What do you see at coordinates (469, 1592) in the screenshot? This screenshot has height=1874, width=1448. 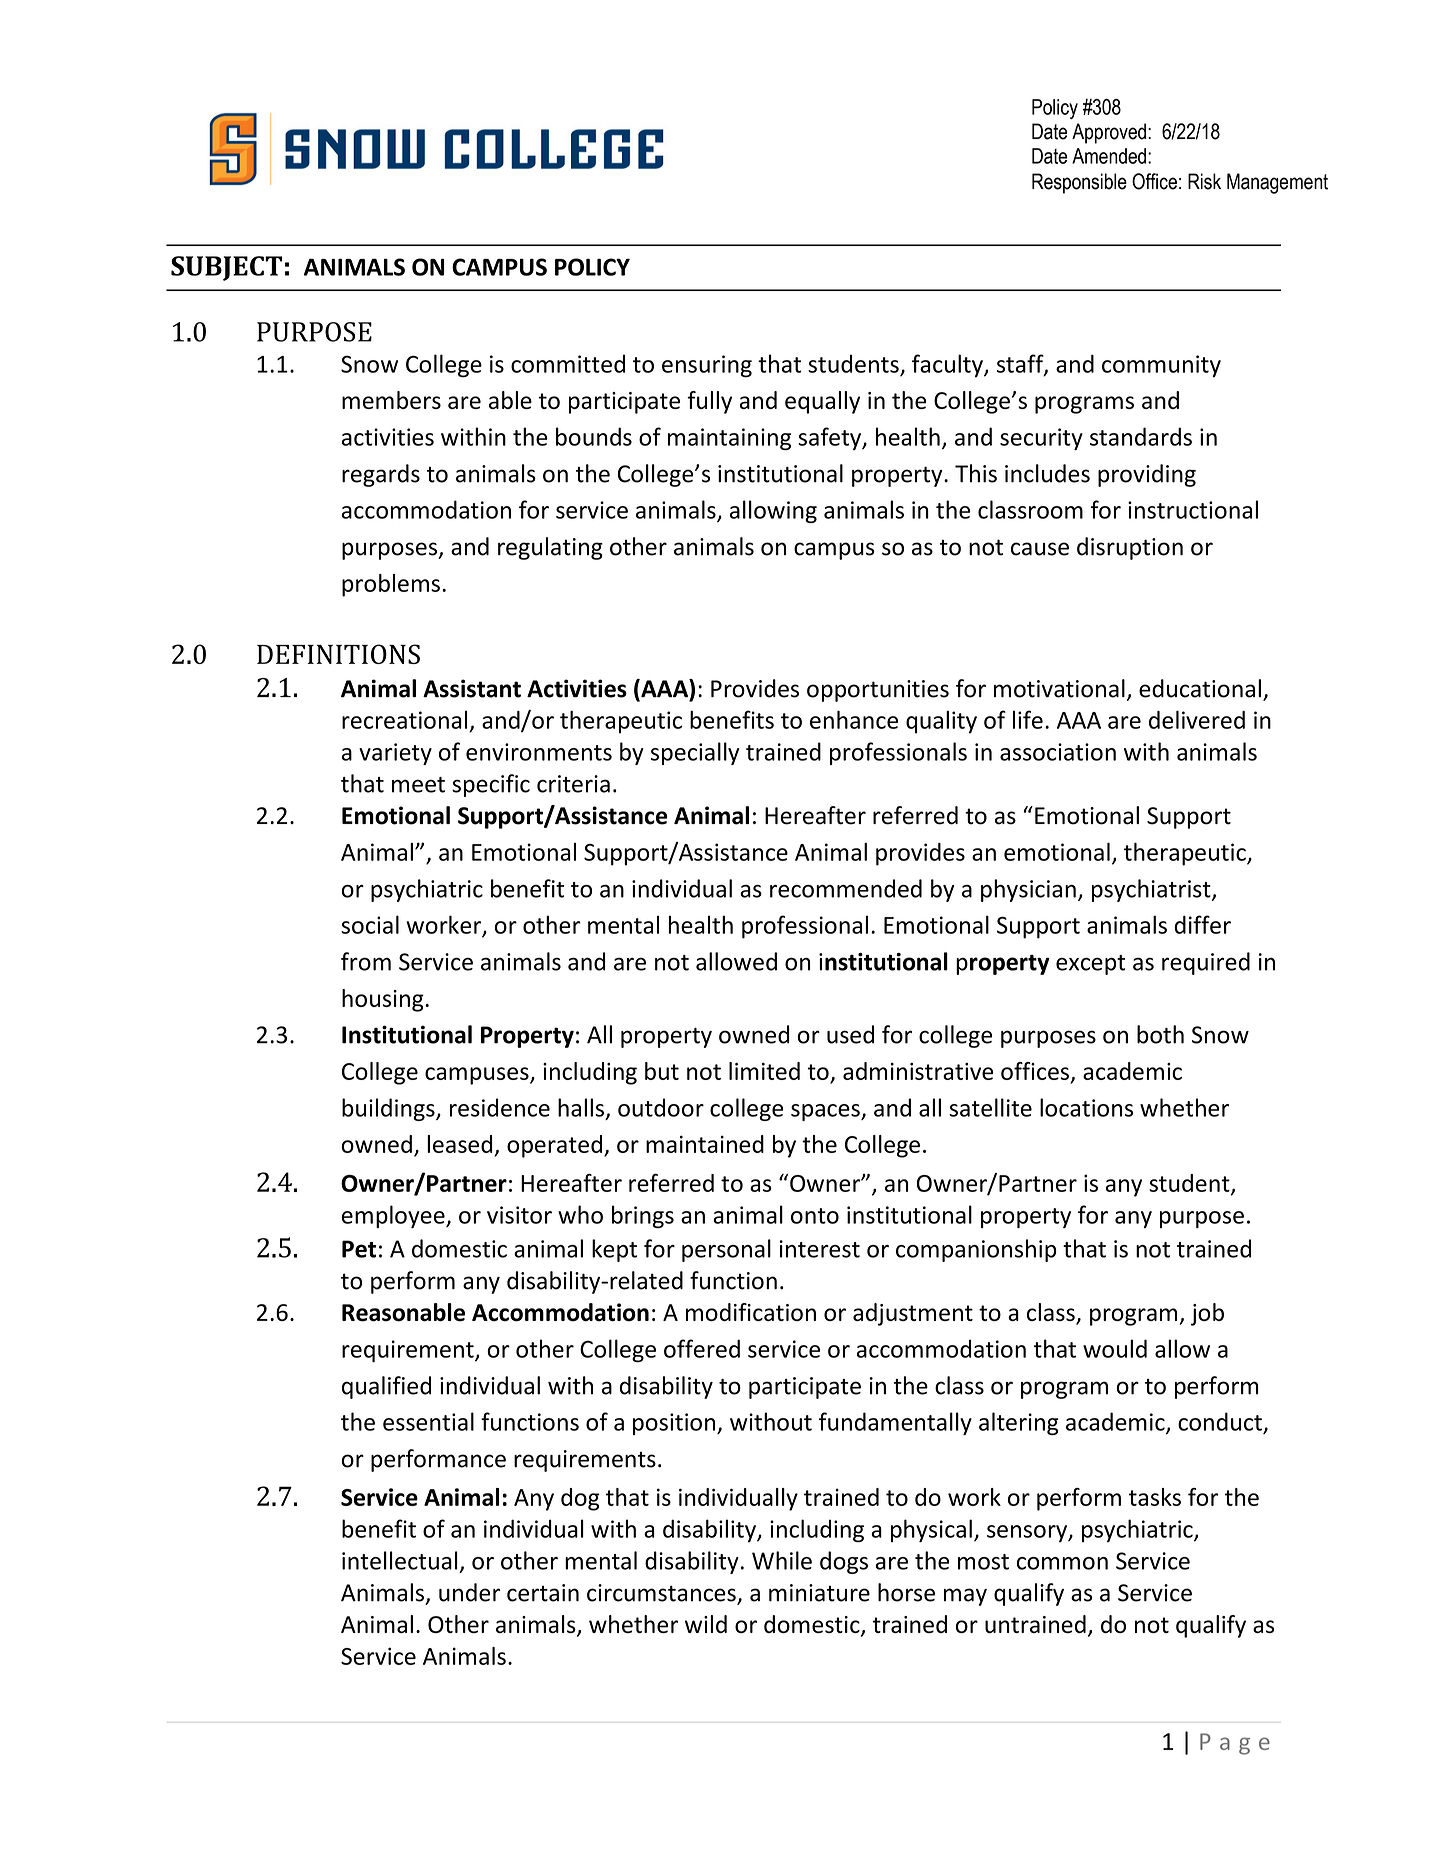 I see `under` at bounding box center [469, 1592].
